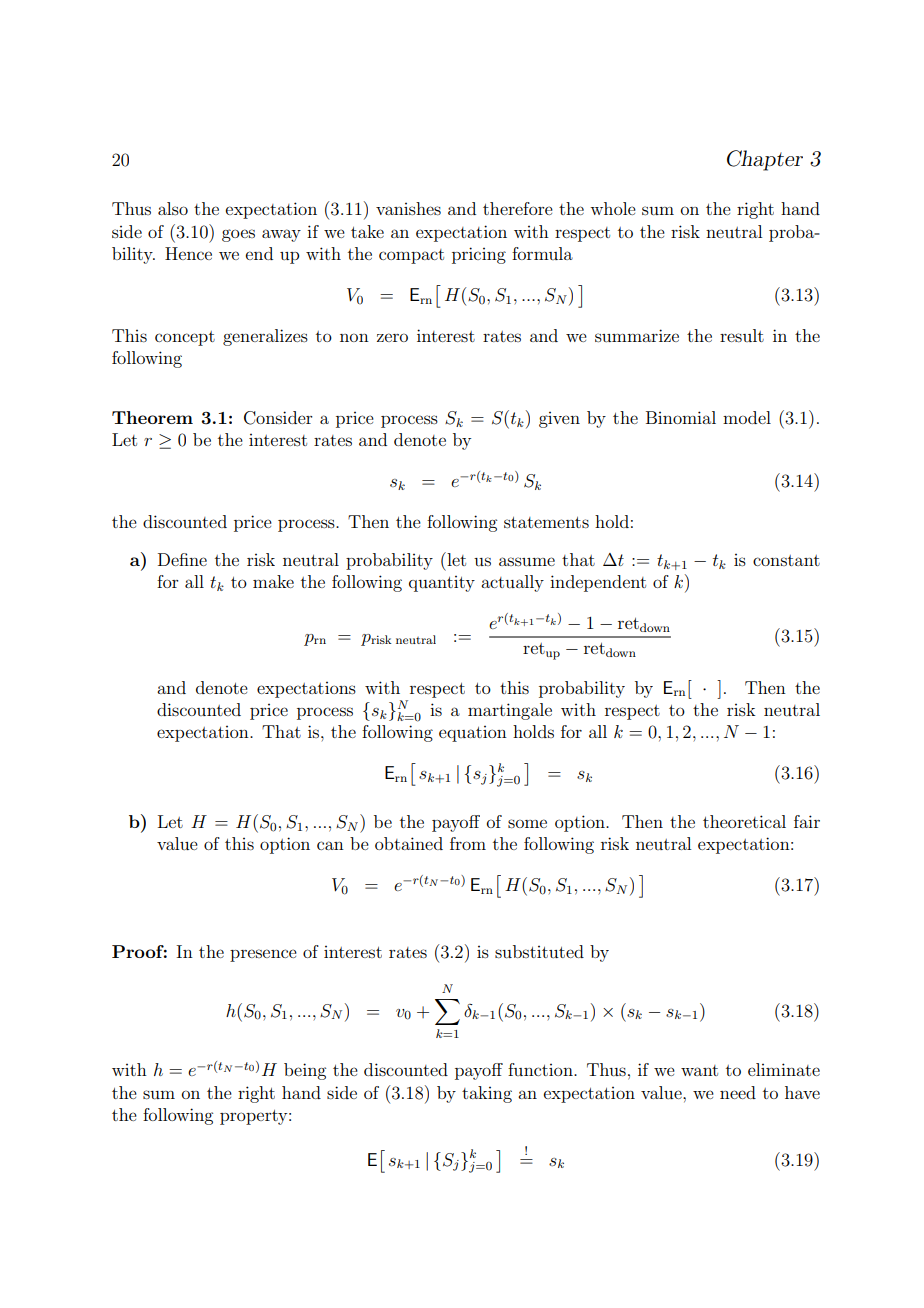 The width and height of the screenshot is (924, 1308). What do you see at coordinates (330, 845) in the screenshot?
I see `can` at bounding box center [330, 845].
